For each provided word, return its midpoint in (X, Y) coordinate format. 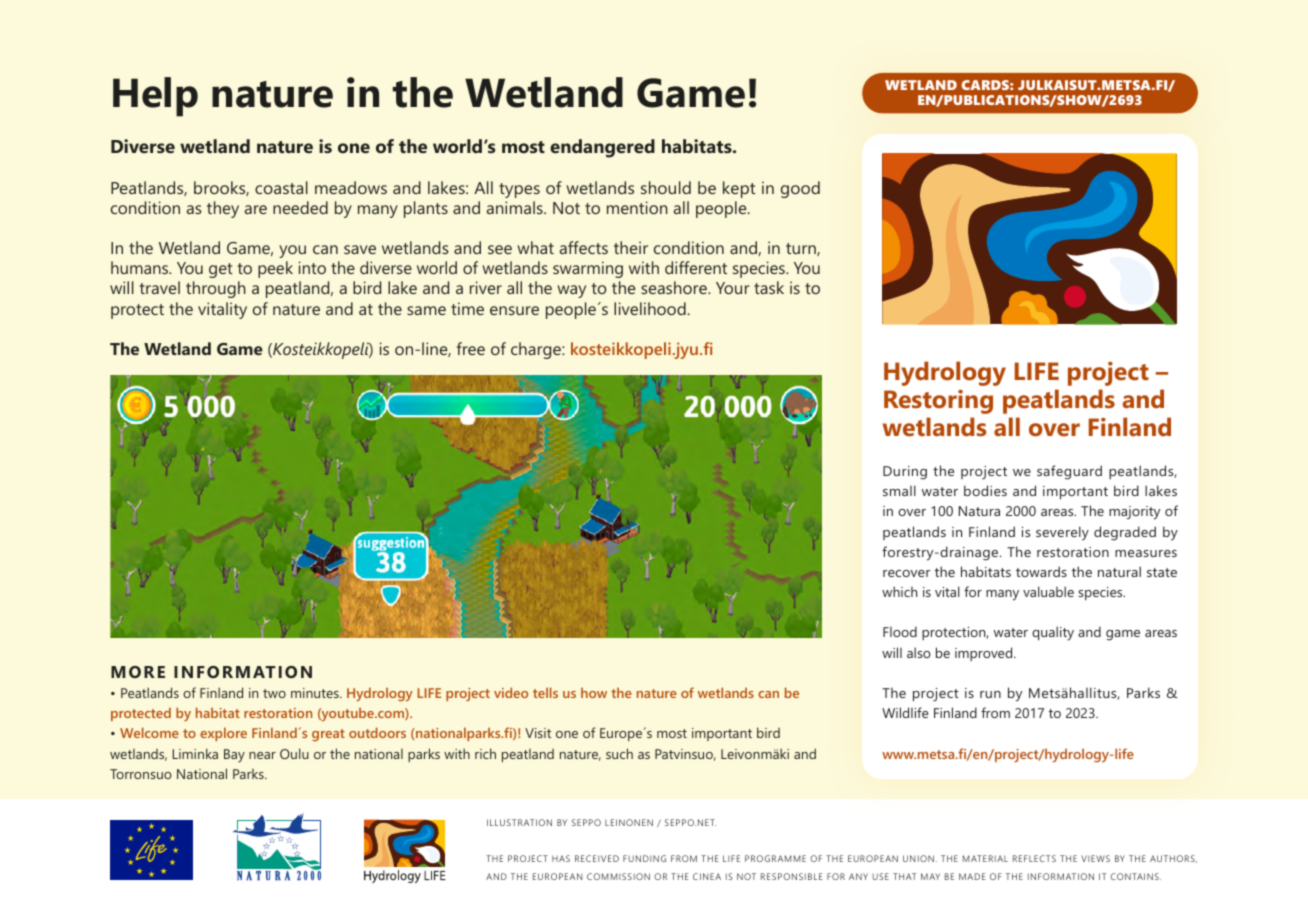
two (274, 693)
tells (545, 692)
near (262, 755)
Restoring (938, 402)
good (800, 189)
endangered (602, 148)
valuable (1048, 591)
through (216, 289)
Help (155, 97)
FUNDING (644, 858)
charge (537, 350)
